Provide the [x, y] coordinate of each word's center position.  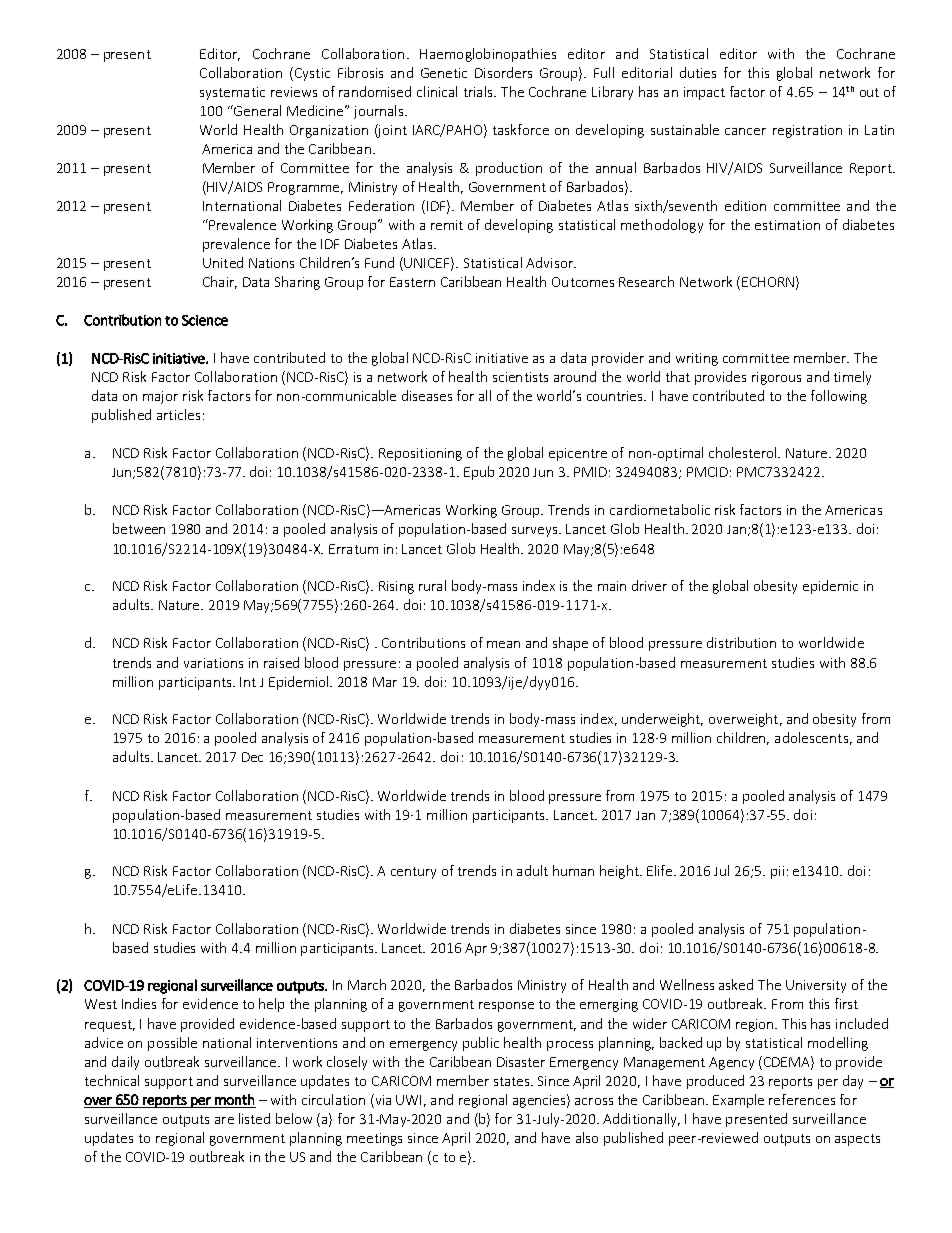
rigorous [776, 378]
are [224, 1120]
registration [807, 131]
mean [503, 644]
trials [479, 91]
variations [213, 663]
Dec [252, 757]
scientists [520, 377]
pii [777, 872]
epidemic [830, 587]
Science [205, 320]
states [513, 1081]
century [413, 873]
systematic [232, 93]
